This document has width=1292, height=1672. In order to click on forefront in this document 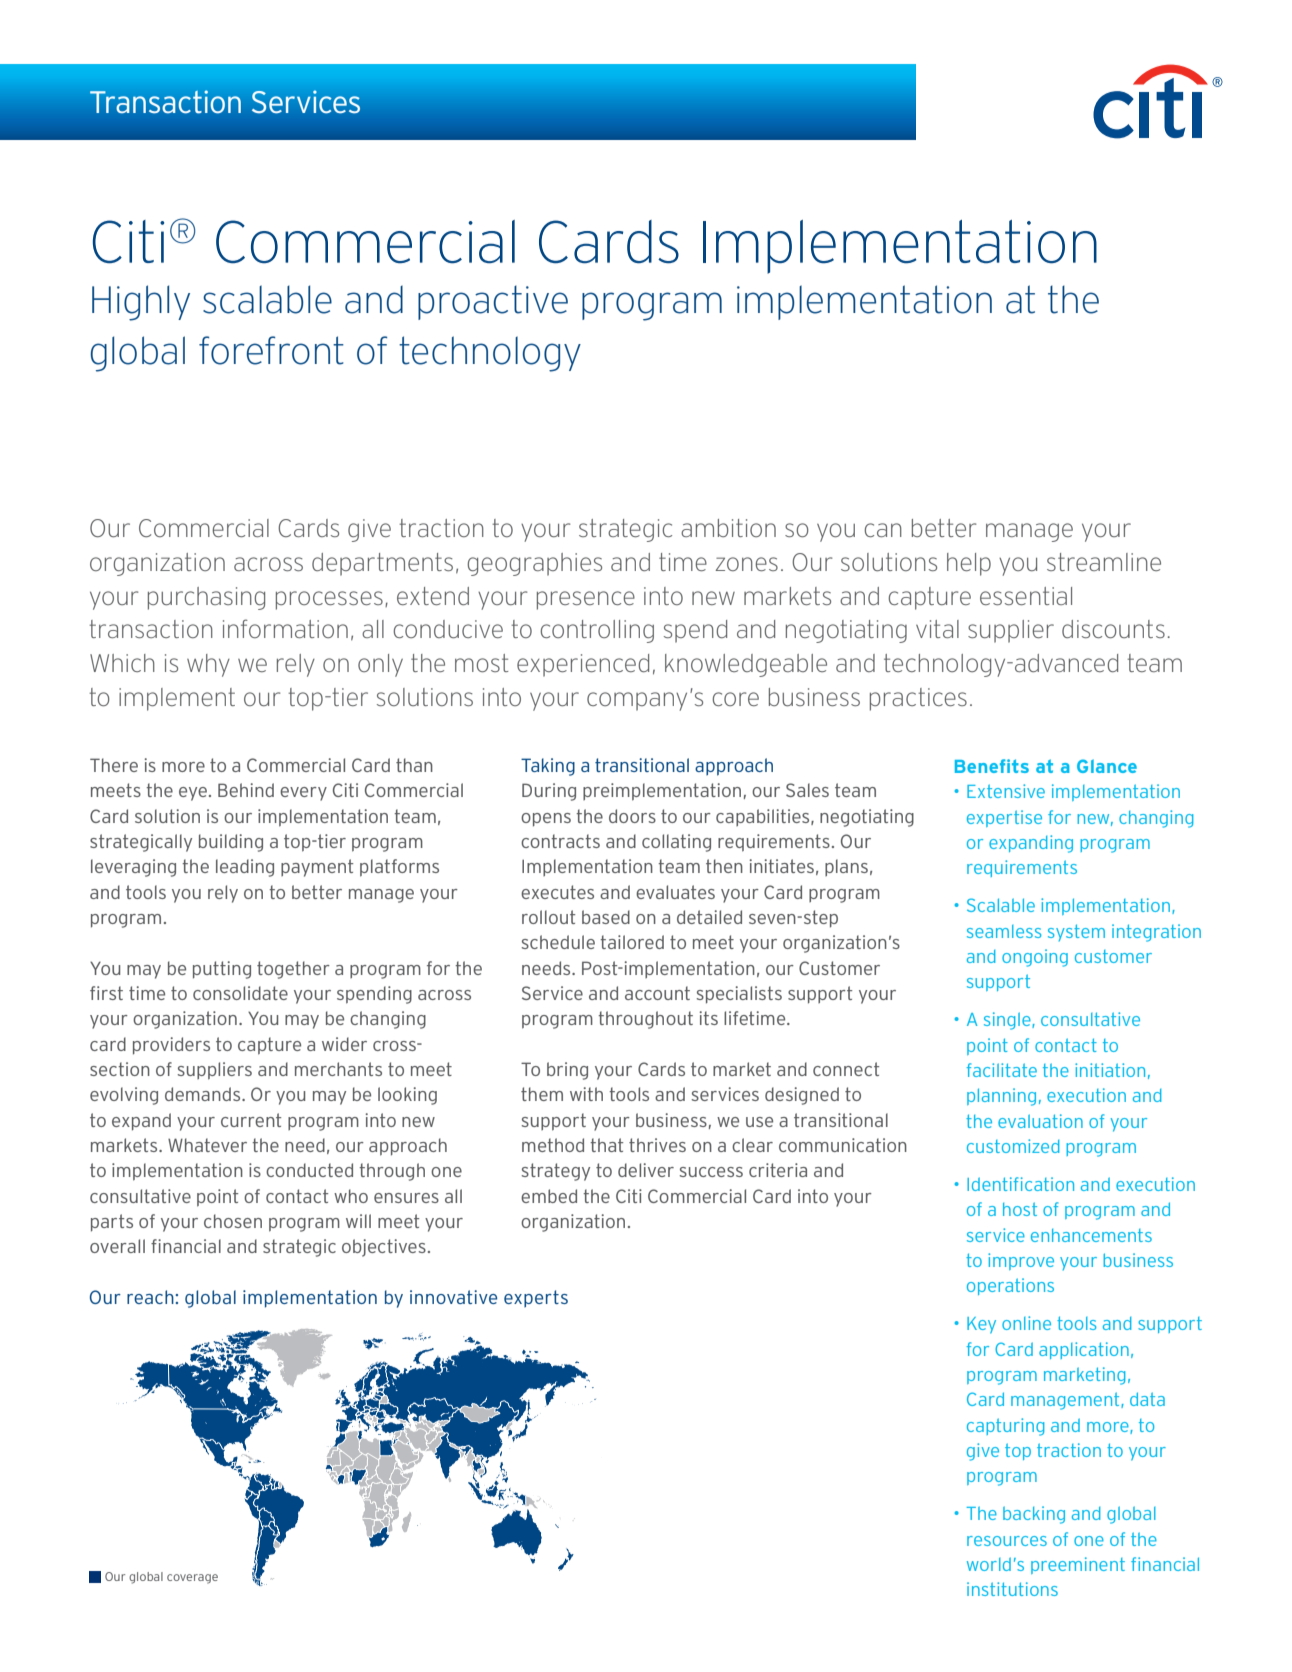, I will do `click(271, 350)`.
